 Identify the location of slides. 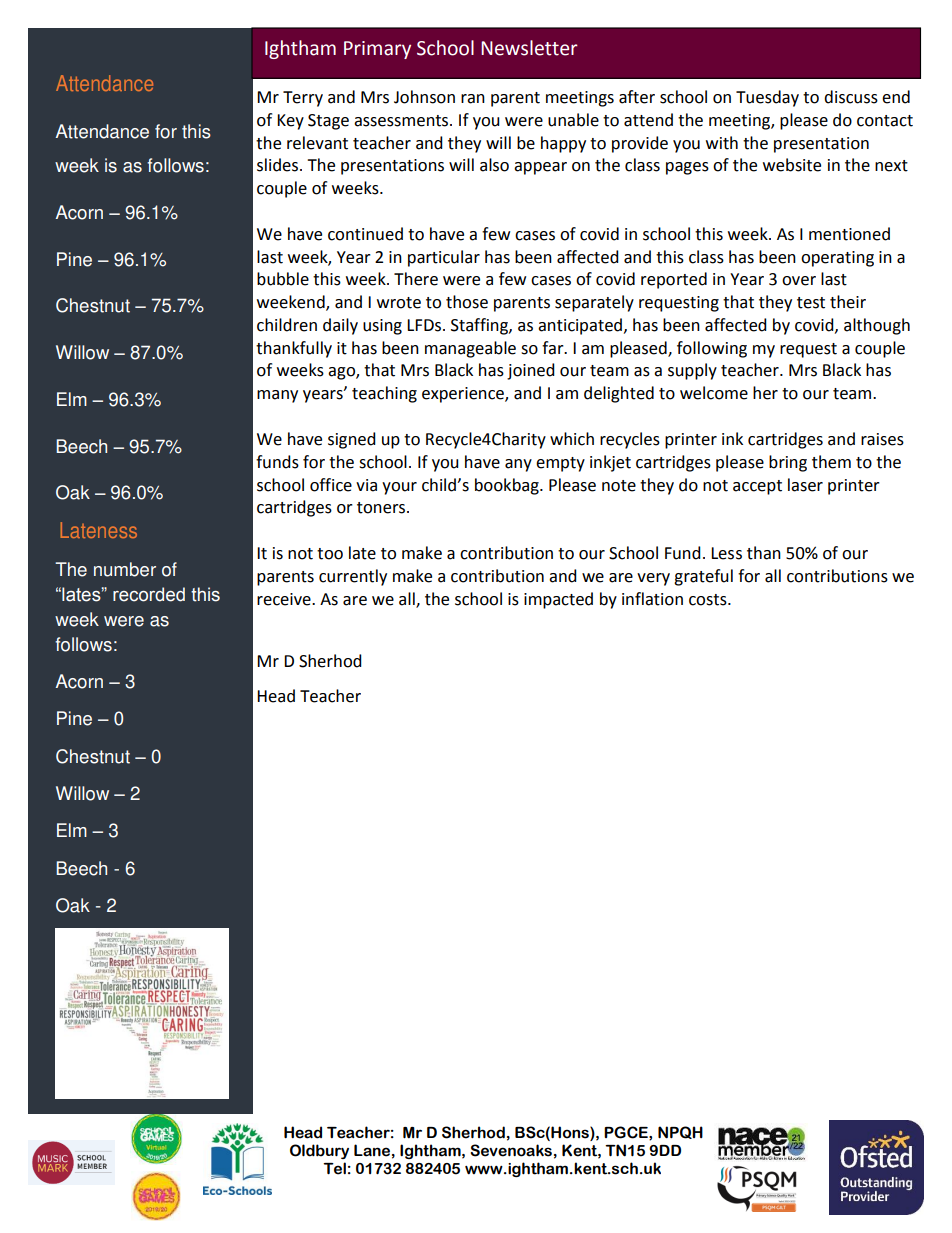
(279, 165).
